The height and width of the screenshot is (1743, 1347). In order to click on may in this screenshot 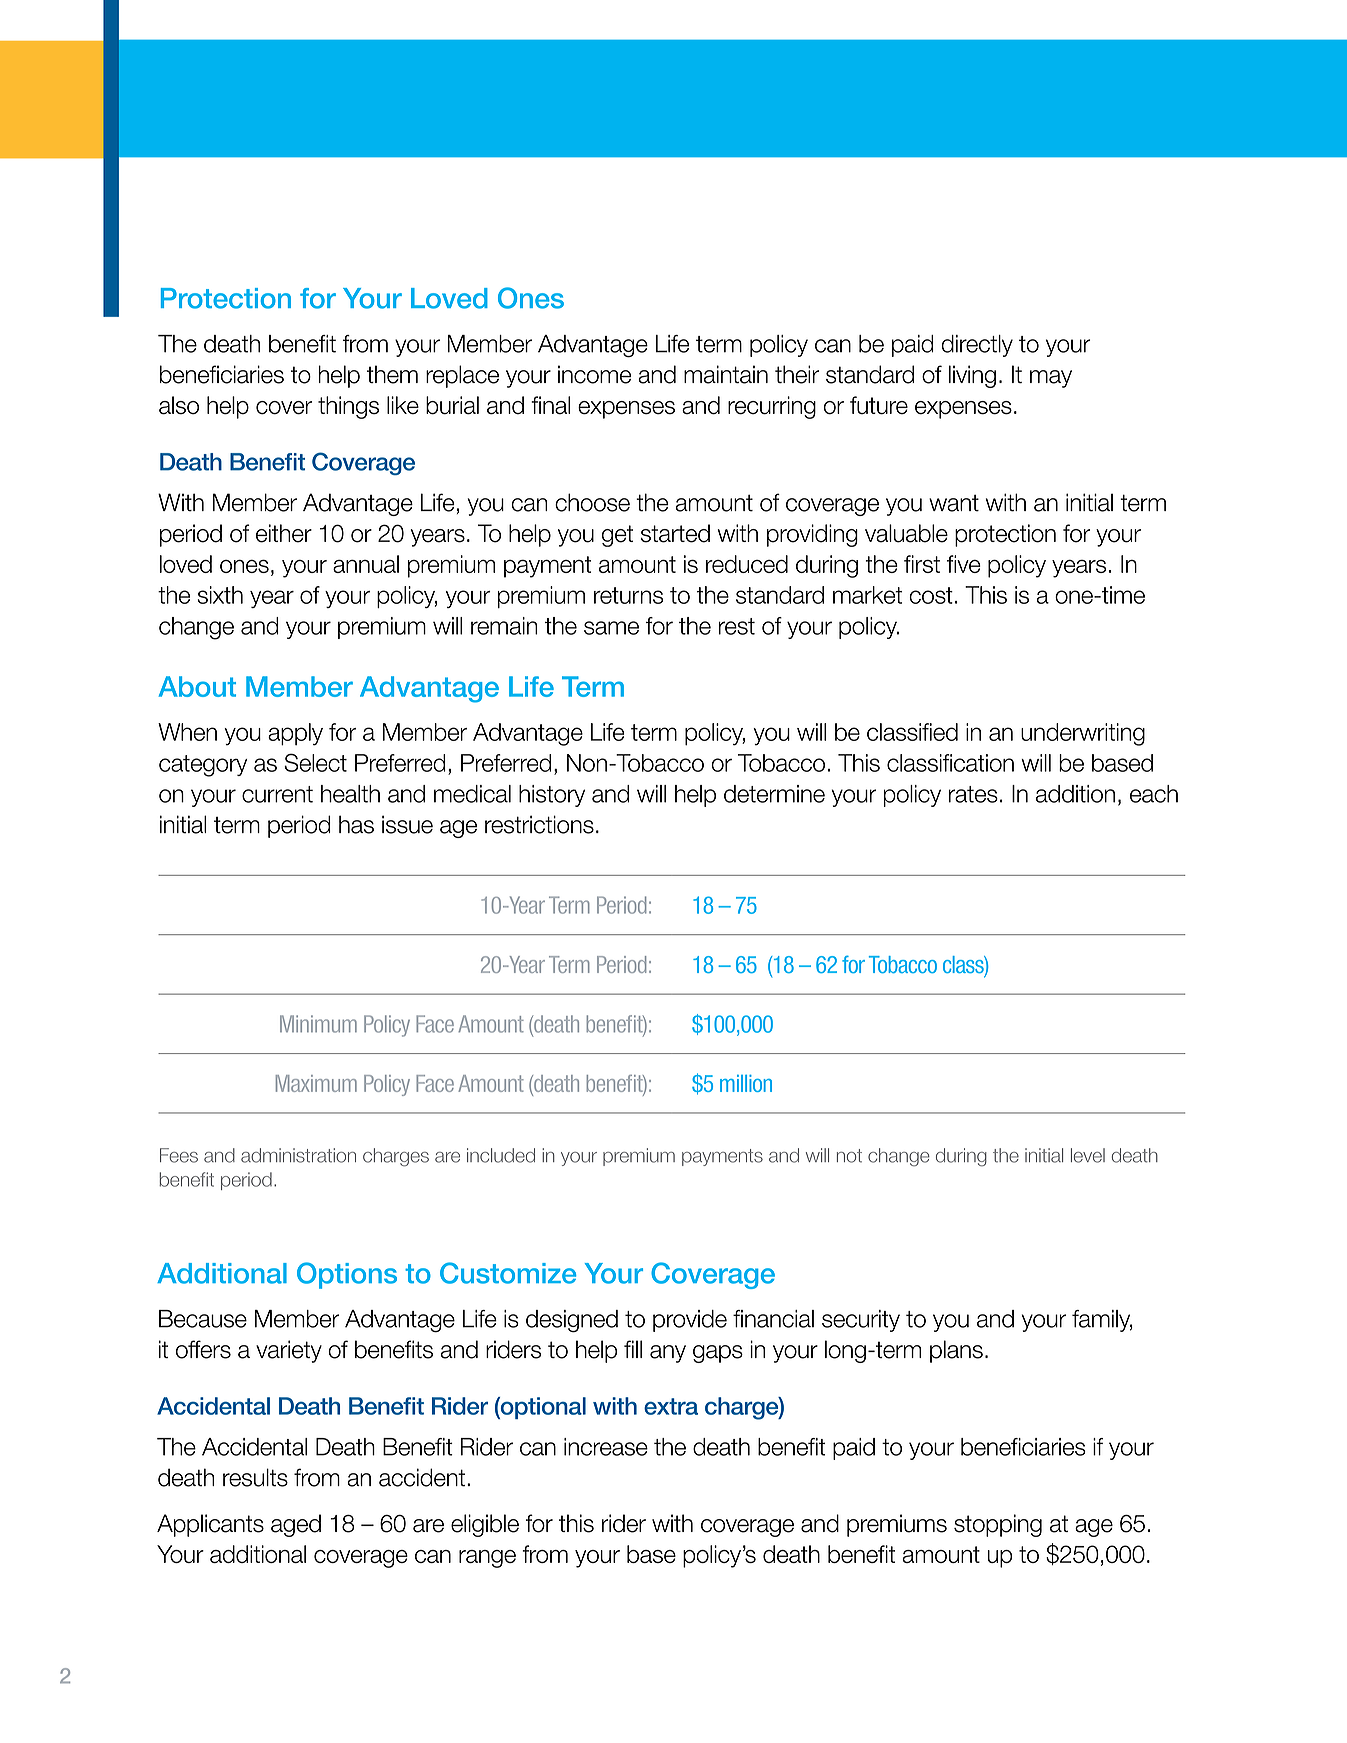, I will do `click(1051, 379)`.
